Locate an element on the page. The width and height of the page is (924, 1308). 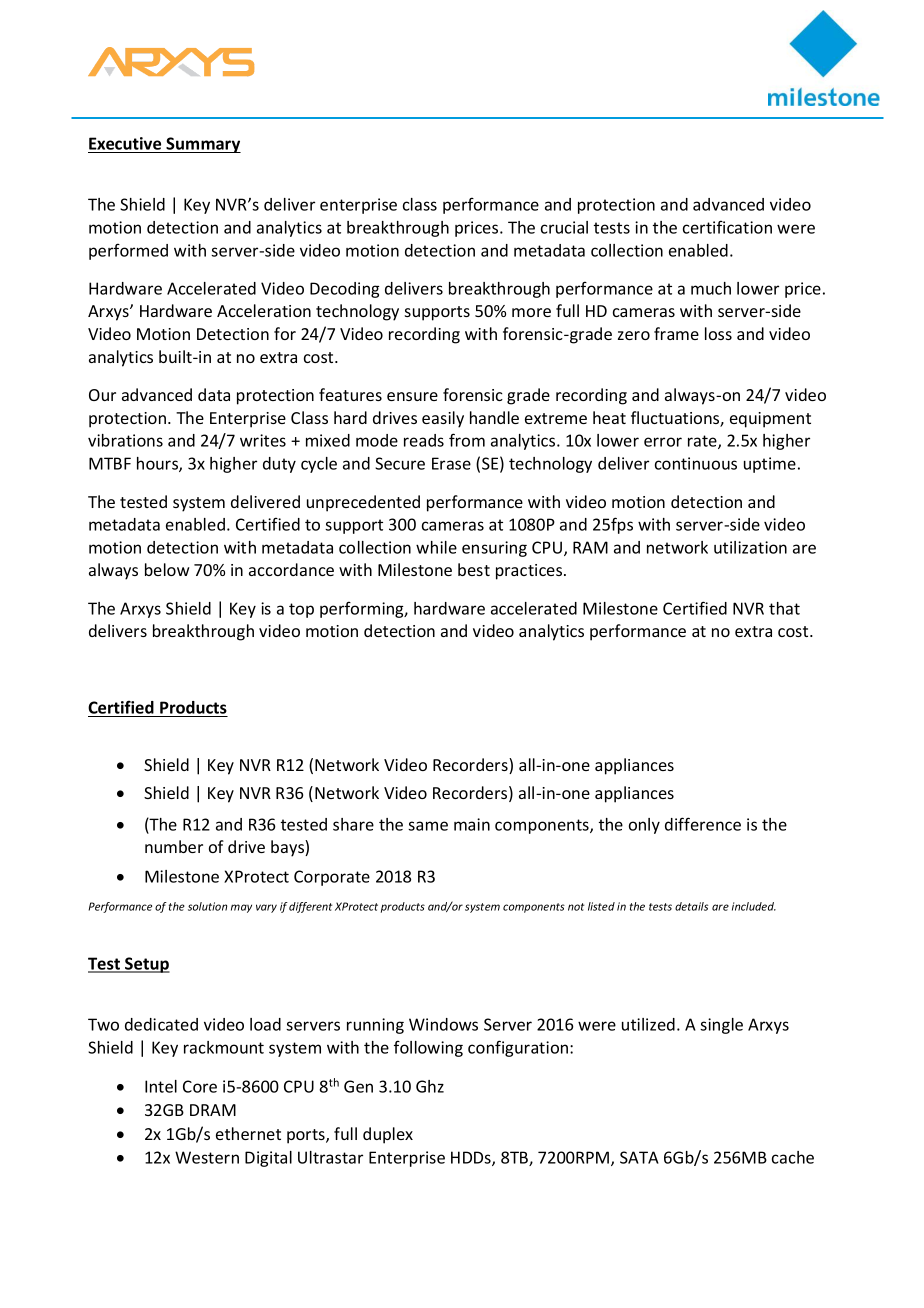
below is located at coordinates (167, 569).
